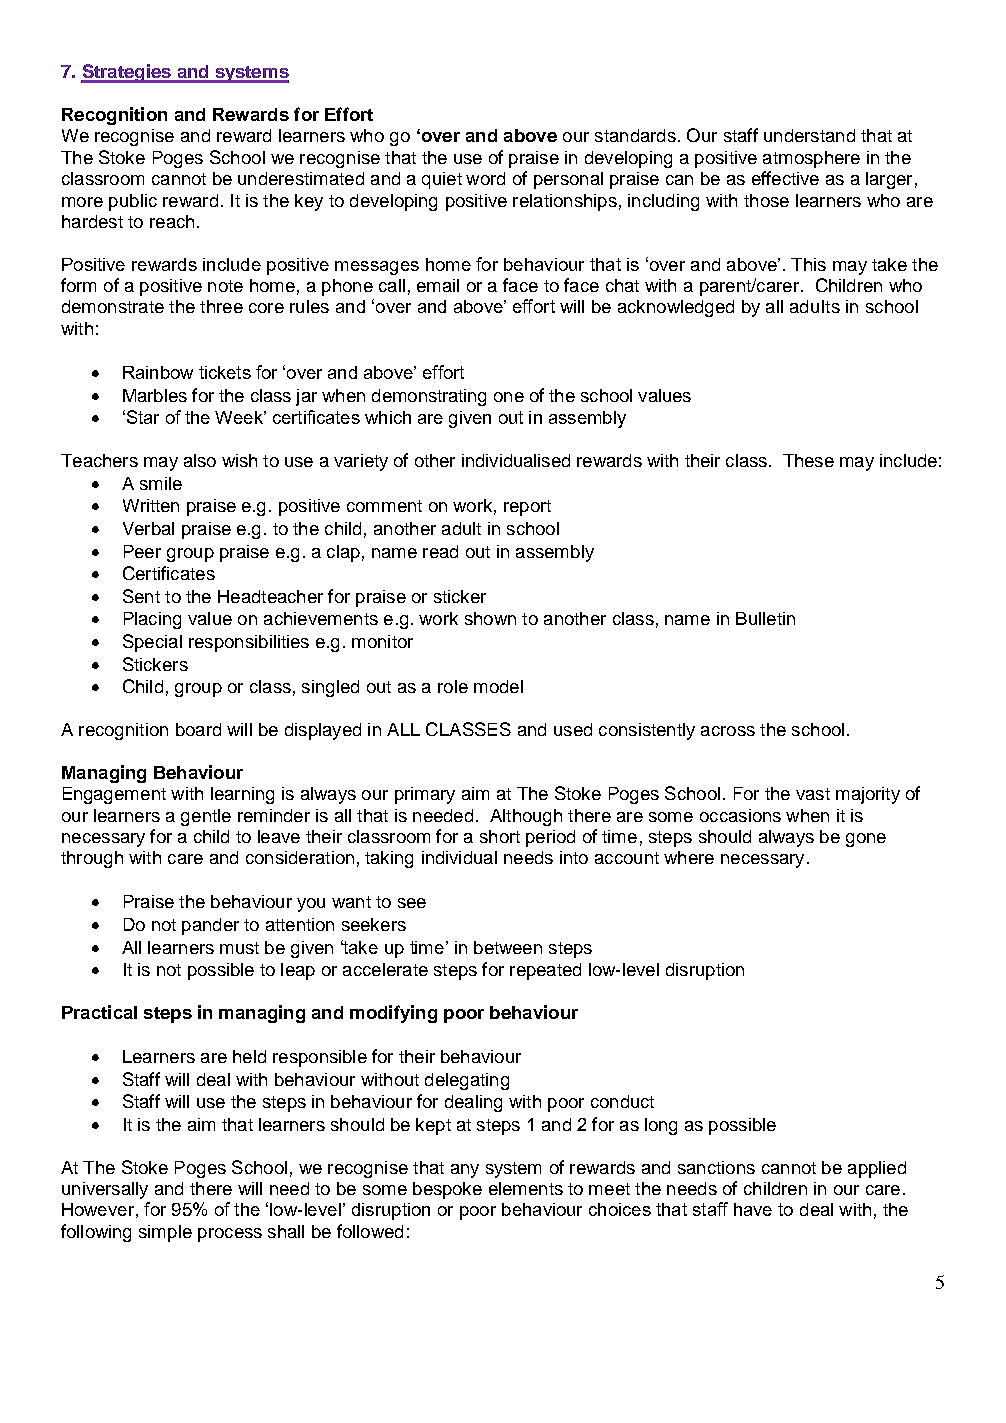  Describe the element at coordinates (485, 178) in the screenshot. I see `word` at that location.
